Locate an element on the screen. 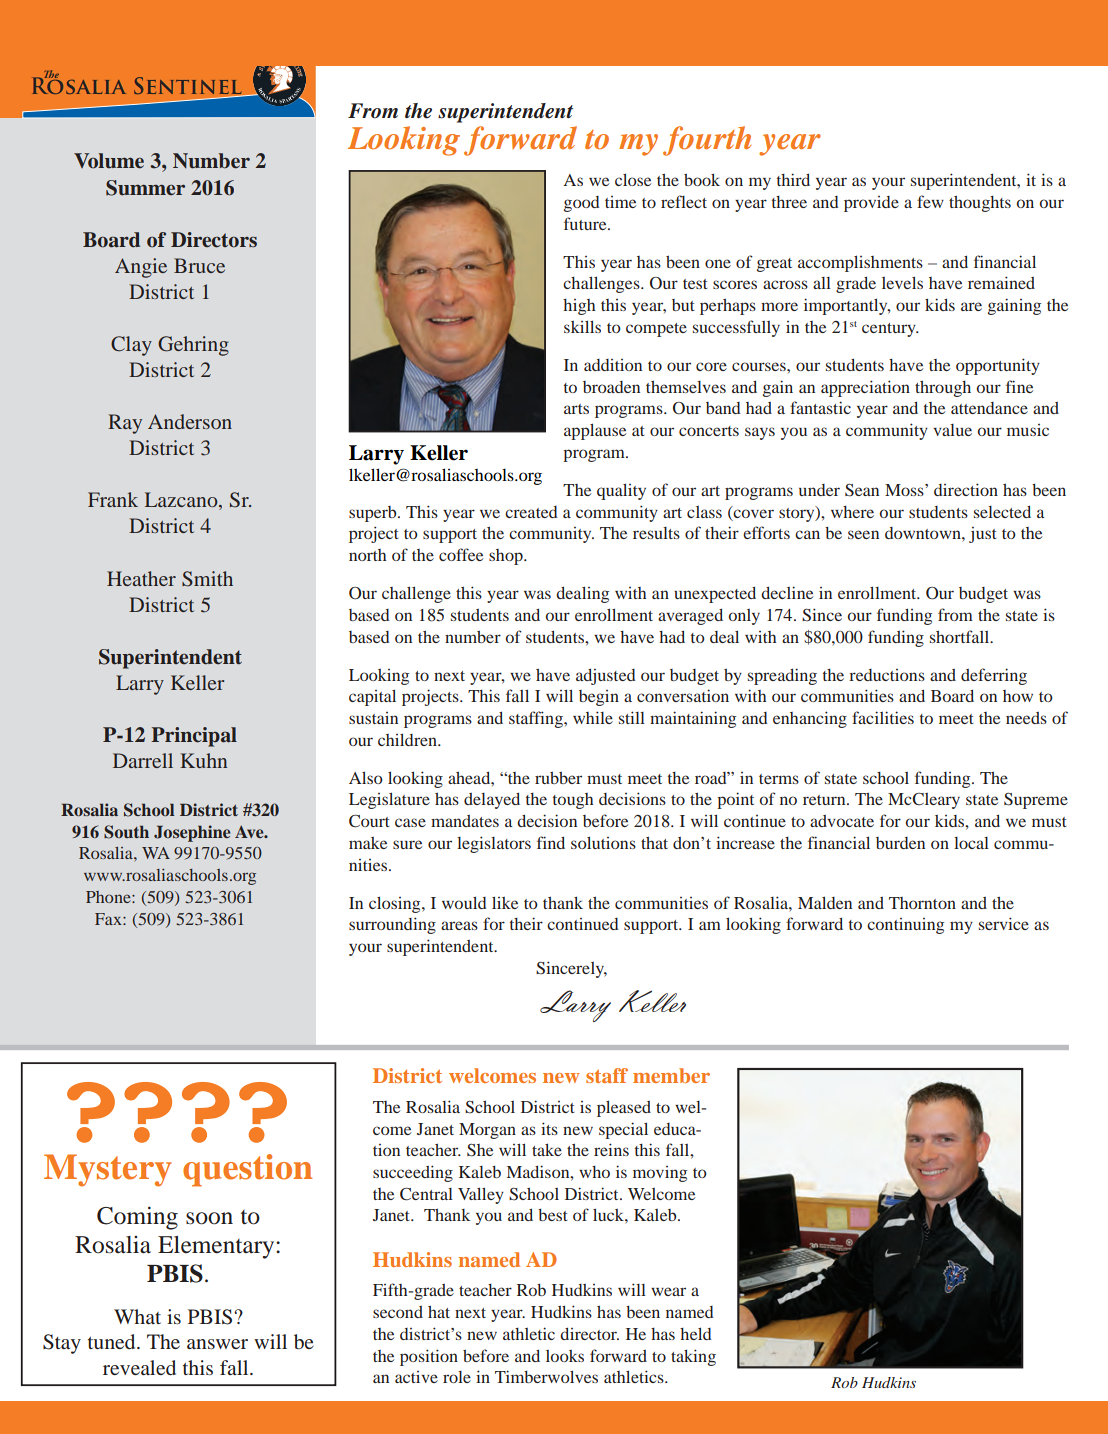 This screenshot has width=1108, height=1434. seen is located at coordinates (863, 534).
